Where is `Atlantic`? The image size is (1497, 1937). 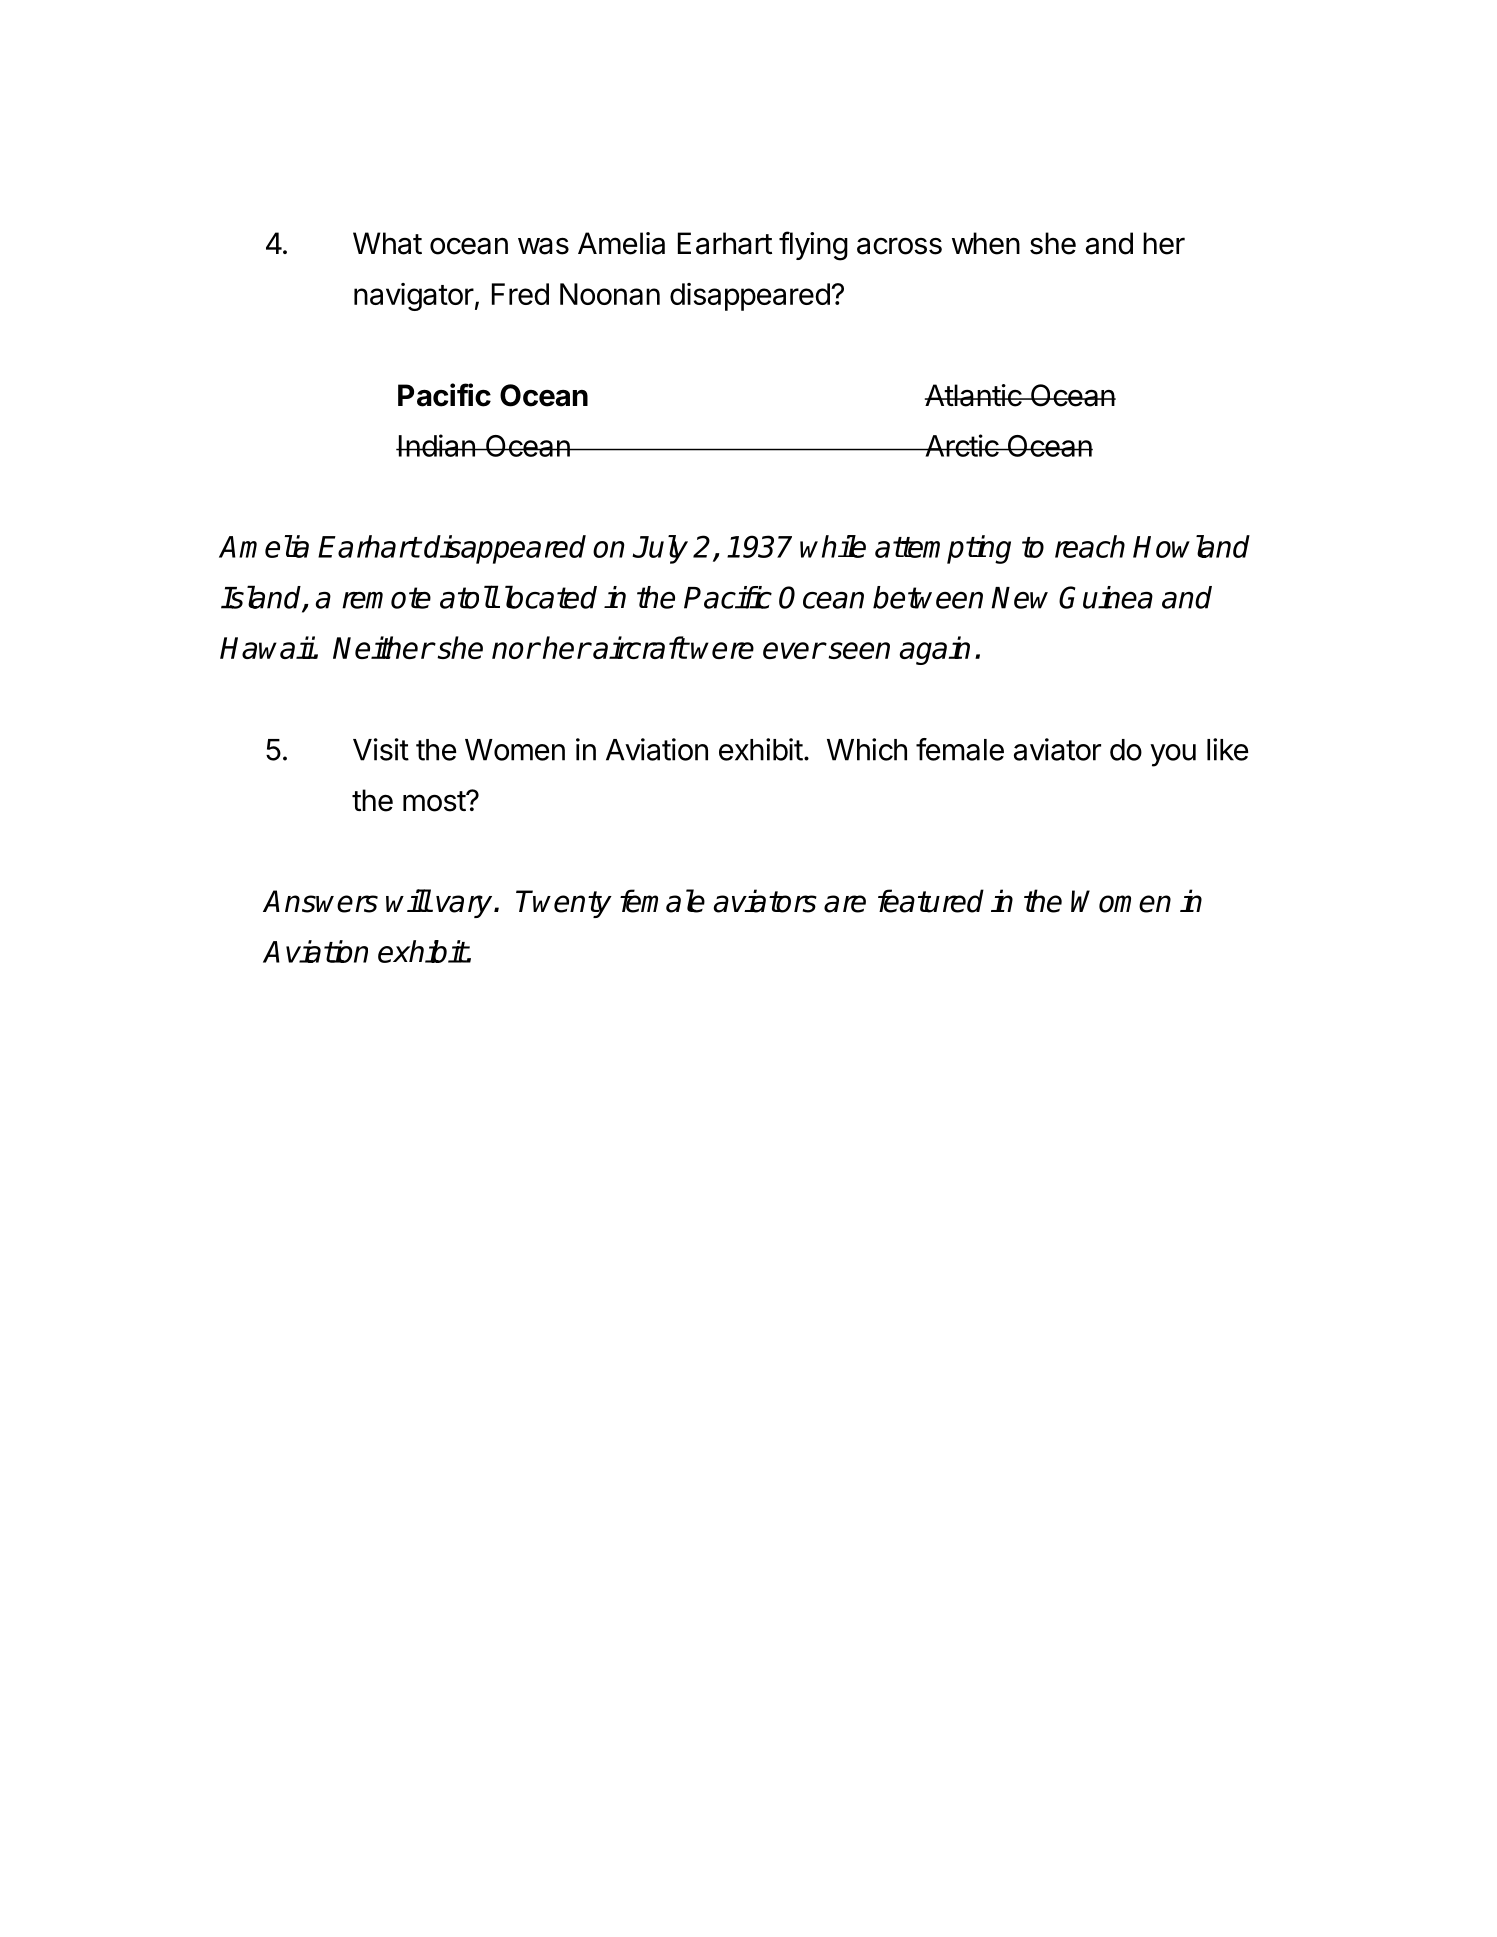
Atlantic is located at coordinates (974, 395).
